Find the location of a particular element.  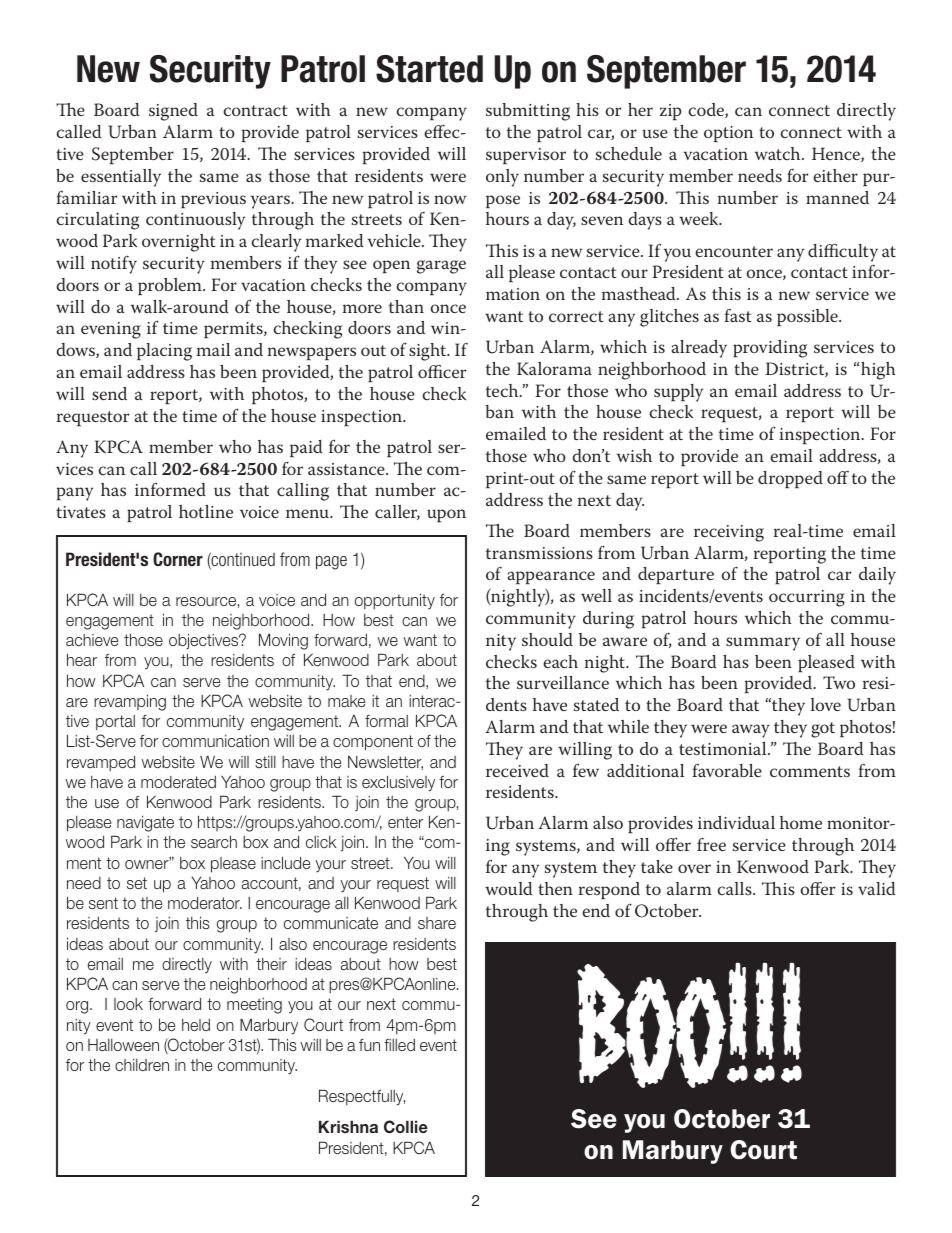

appearance is located at coordinates (551, 577).
